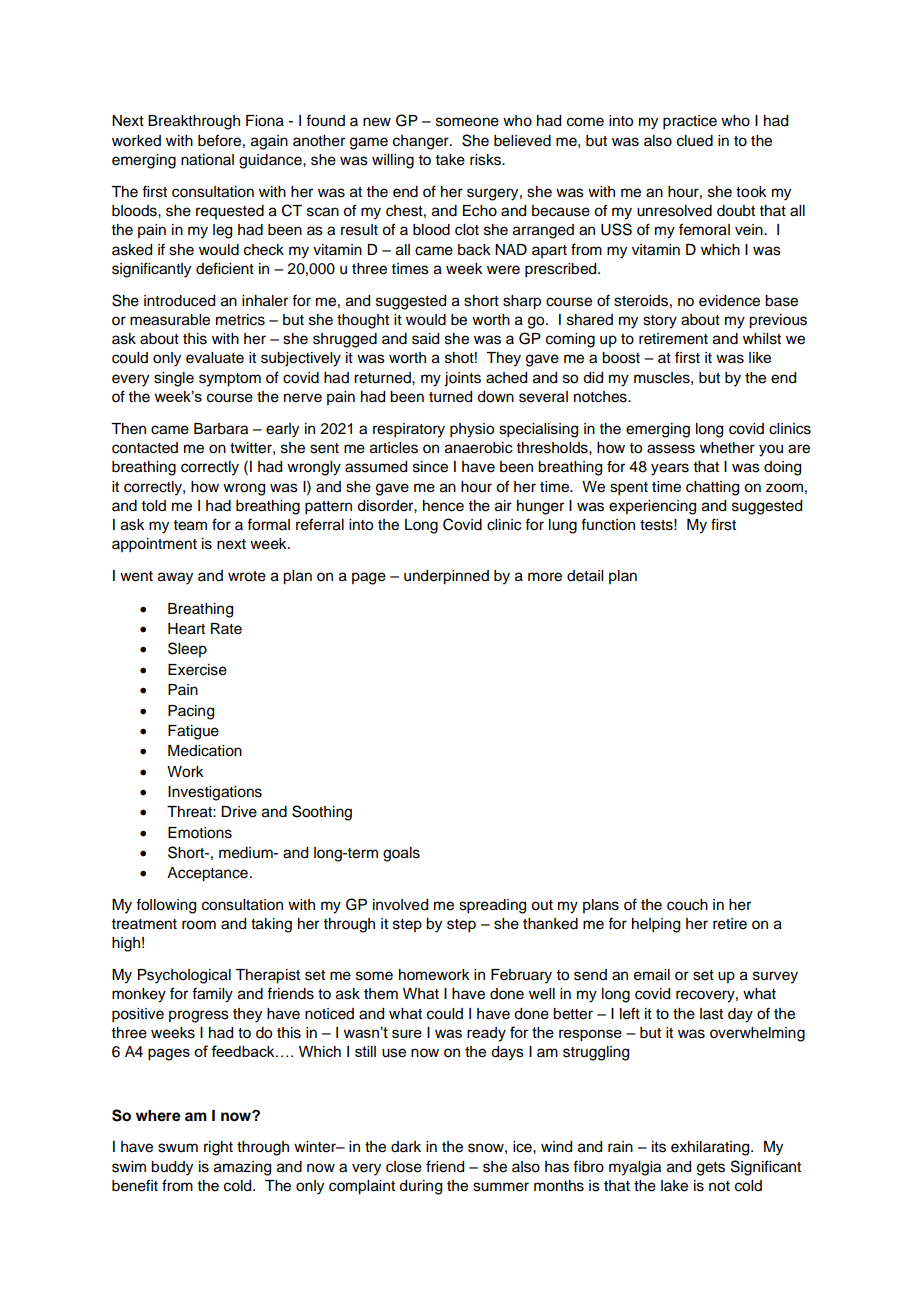 This page has width=924, height=1308. What do you see at coordinates (187, 649) in the page?
I see `Sleep` at bounding box center [187, 649].
